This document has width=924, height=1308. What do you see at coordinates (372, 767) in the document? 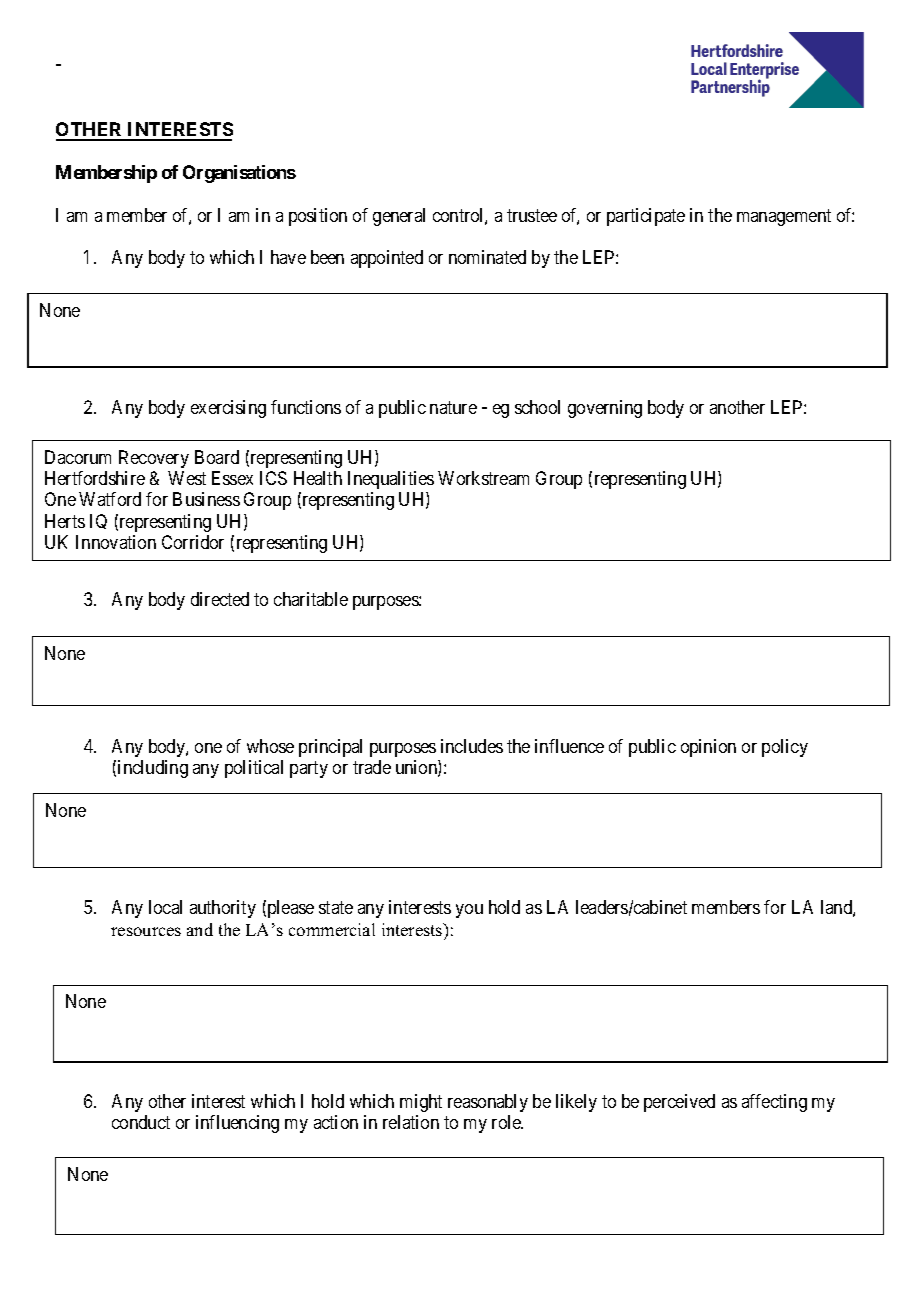
I see `trade` at bounding box center [372, 767].
